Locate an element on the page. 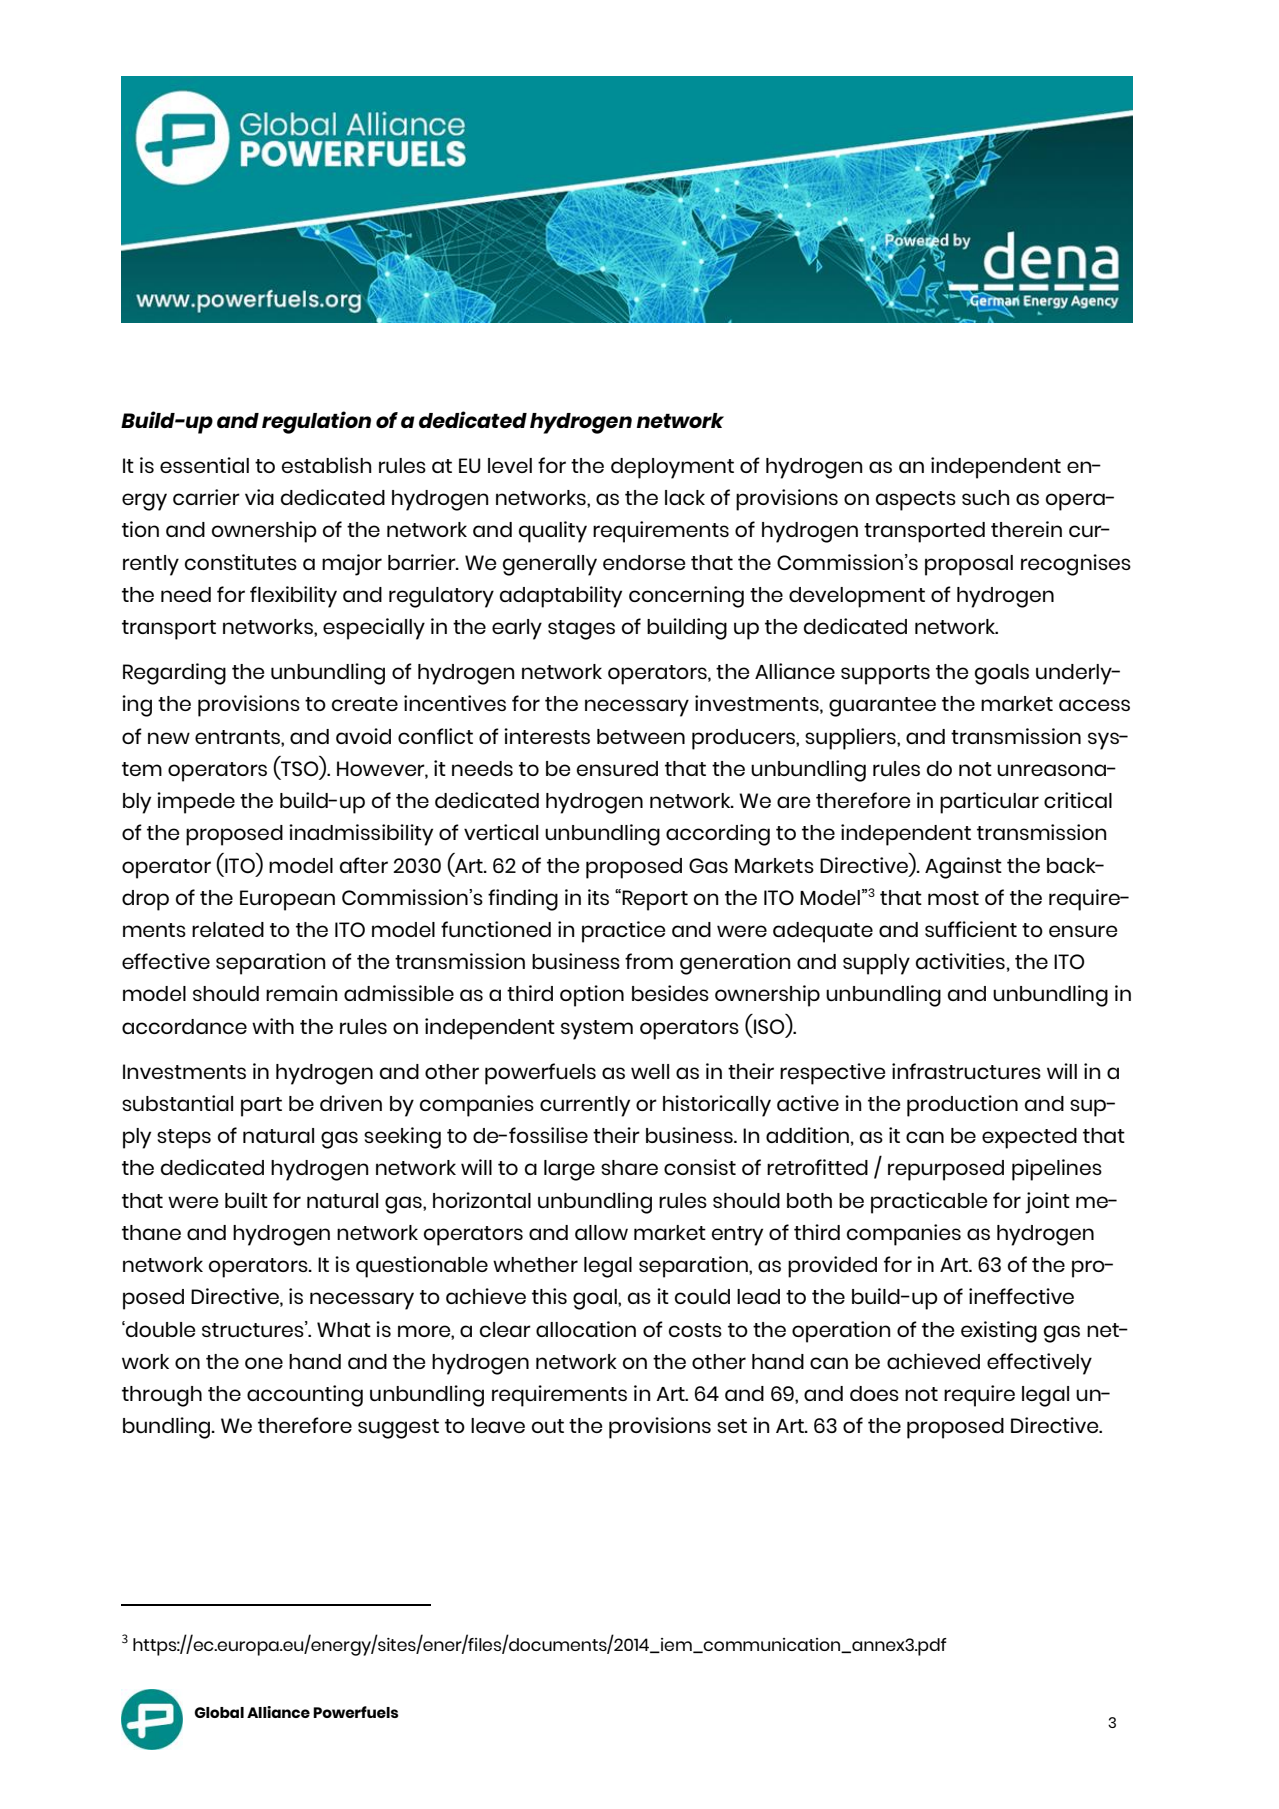 The width and height of the image is (1279, 1809). expected is located at coordinates (1029, 1138).
